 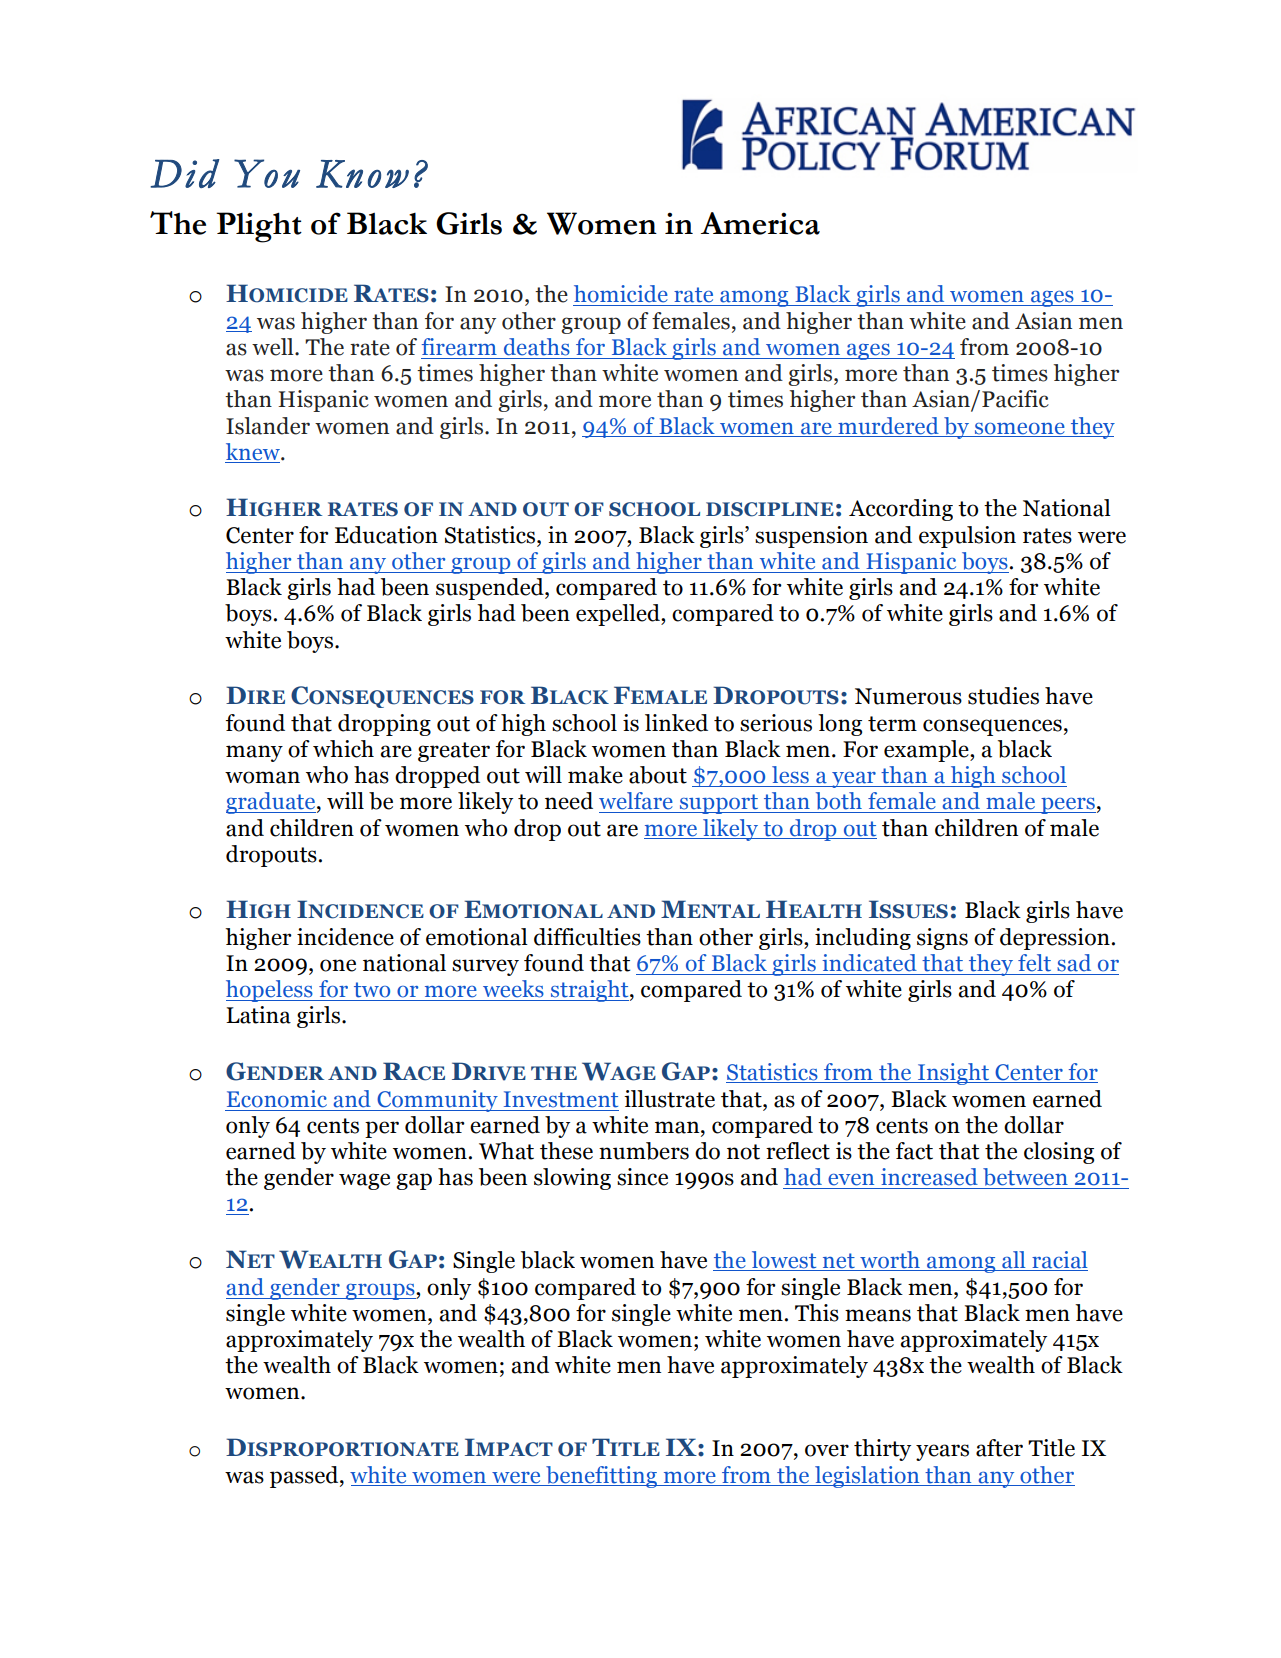 What do you see at coordinates (1003, 696) in the page?
I see `studies` at bounding box center [1003, 696].
